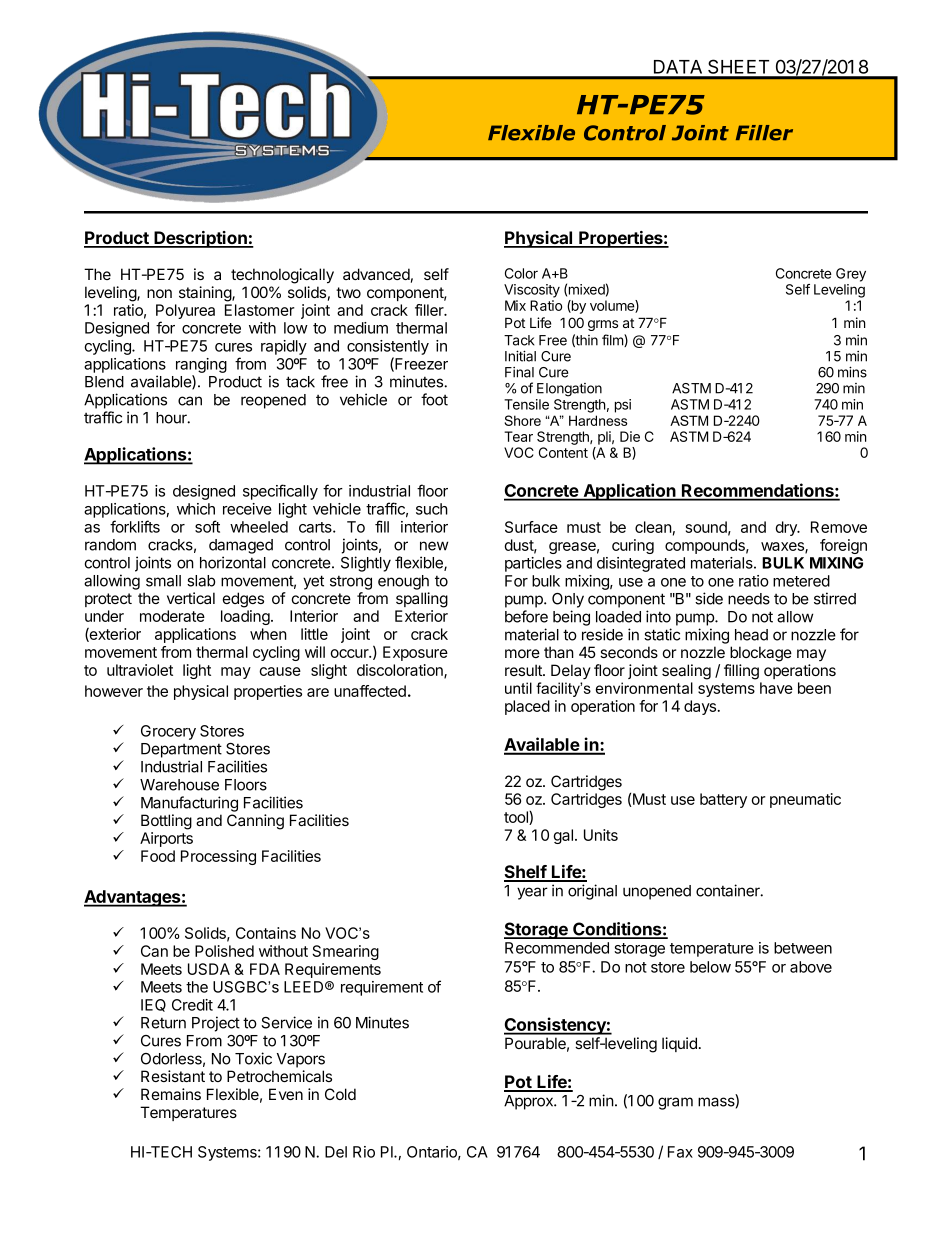  Describe the element at coordinates (803, 948) in the screenshot. I see `between` at that location.
